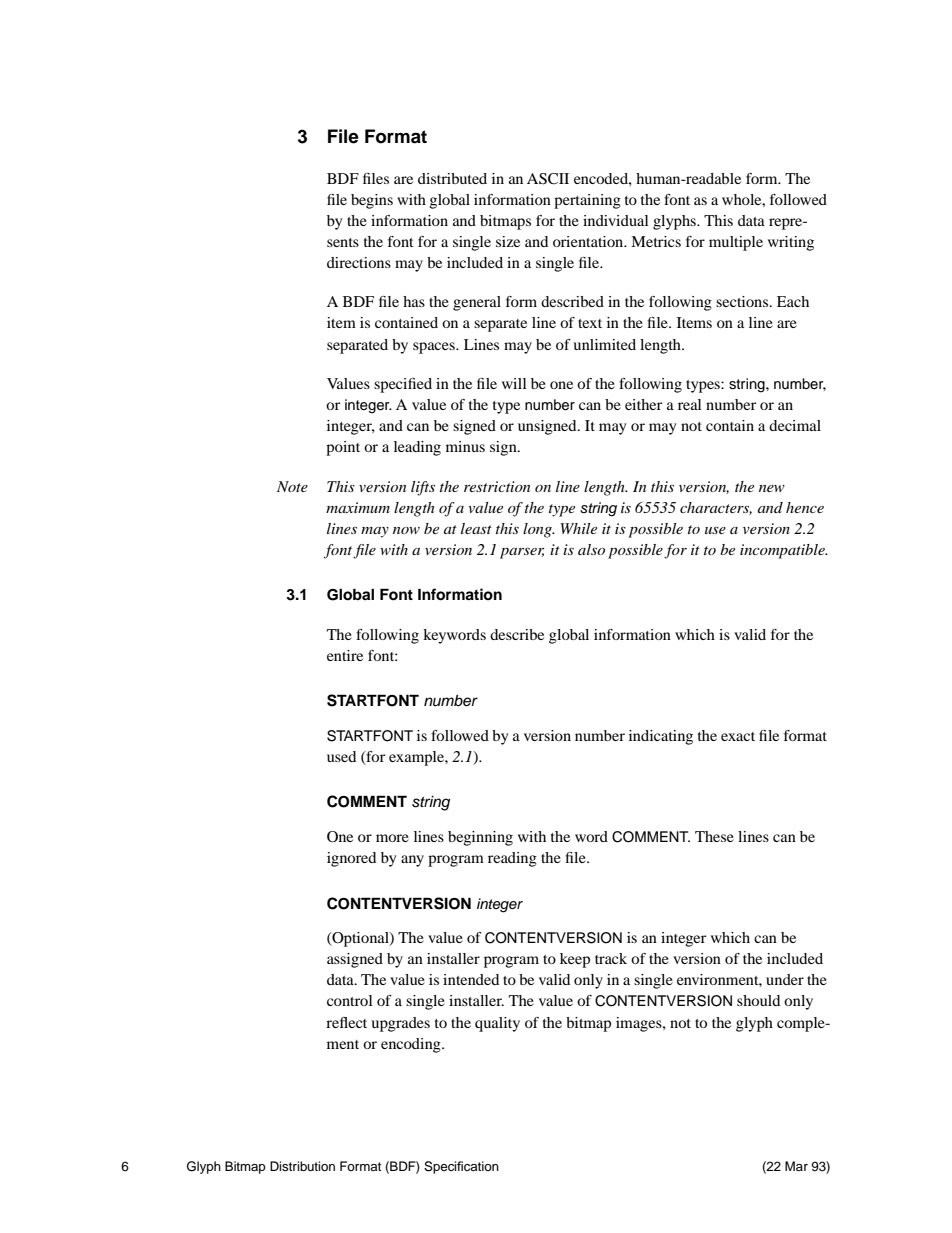 The width and height of the screenshot is (952, 1233). Describe the element at coordinates (796, 1166) in the screenshot. I see `Mar` at that location.
